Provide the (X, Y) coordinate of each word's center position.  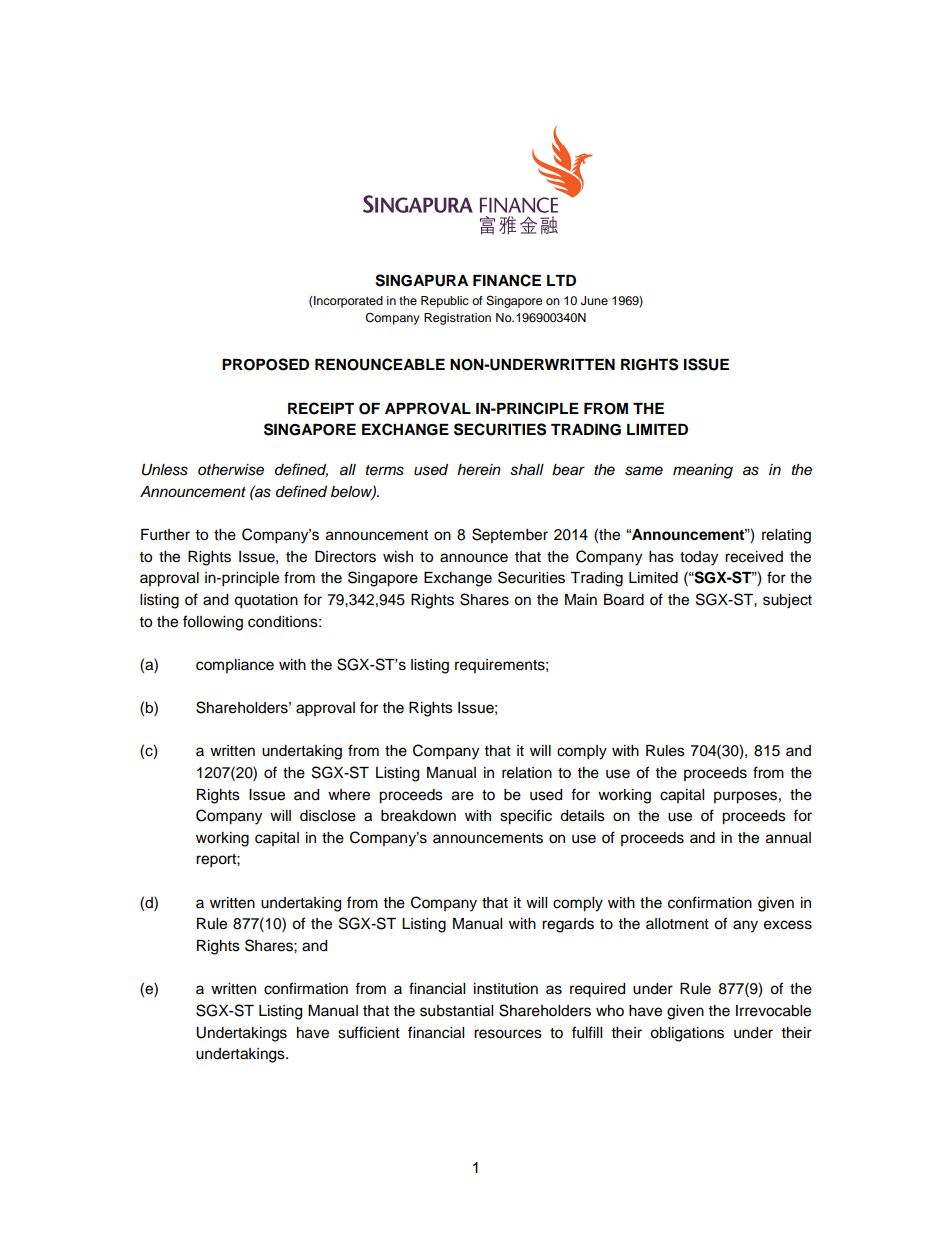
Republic (445, 302)
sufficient (369, 1032)
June (594, 301)
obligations (687, 1034)
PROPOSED (265, 364)
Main (581, 599)
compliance (235, 666)
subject (787, 601)
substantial (456, 1011)
